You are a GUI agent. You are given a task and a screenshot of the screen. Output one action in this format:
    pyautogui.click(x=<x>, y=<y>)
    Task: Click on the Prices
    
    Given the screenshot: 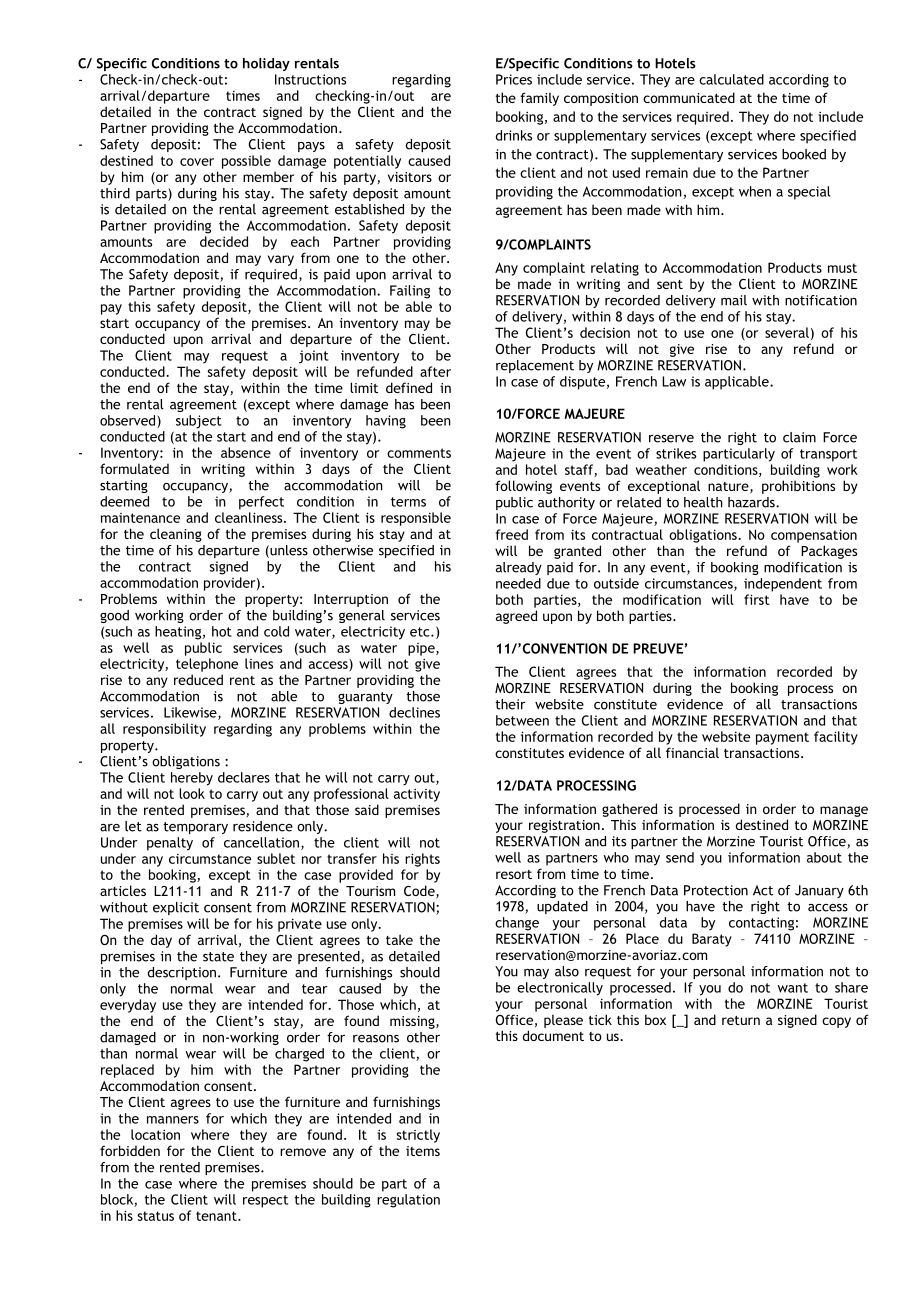 What is the action you would take?
    pyautogui.click(x=514, y=79)
